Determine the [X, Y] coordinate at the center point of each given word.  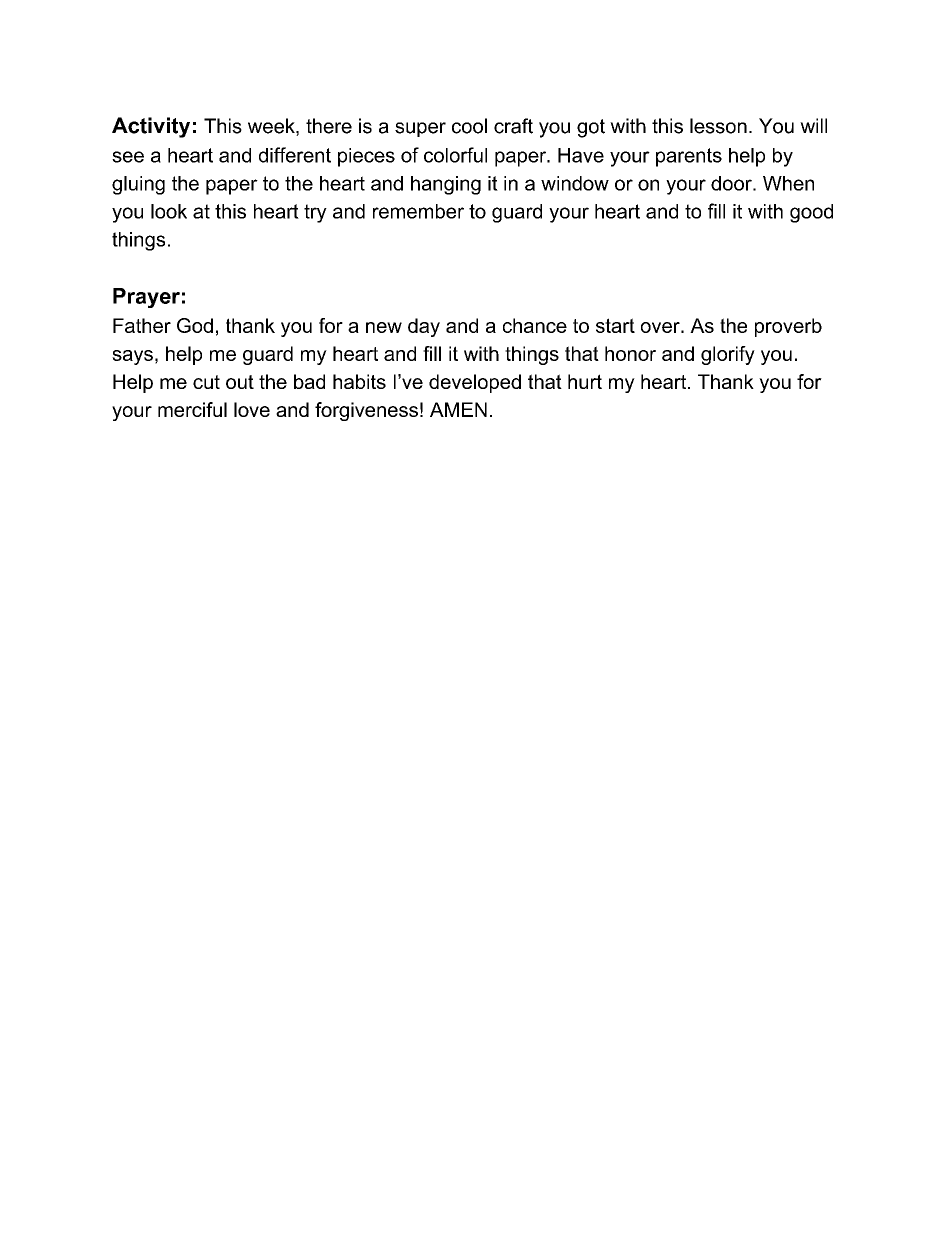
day [424, 327]
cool [469, 126]
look [169, 211]
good [811, 213]
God [195, 325]
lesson [718, 126]
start [615, 325]
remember [418, 211]
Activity [151, 127]
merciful [192, 409]
